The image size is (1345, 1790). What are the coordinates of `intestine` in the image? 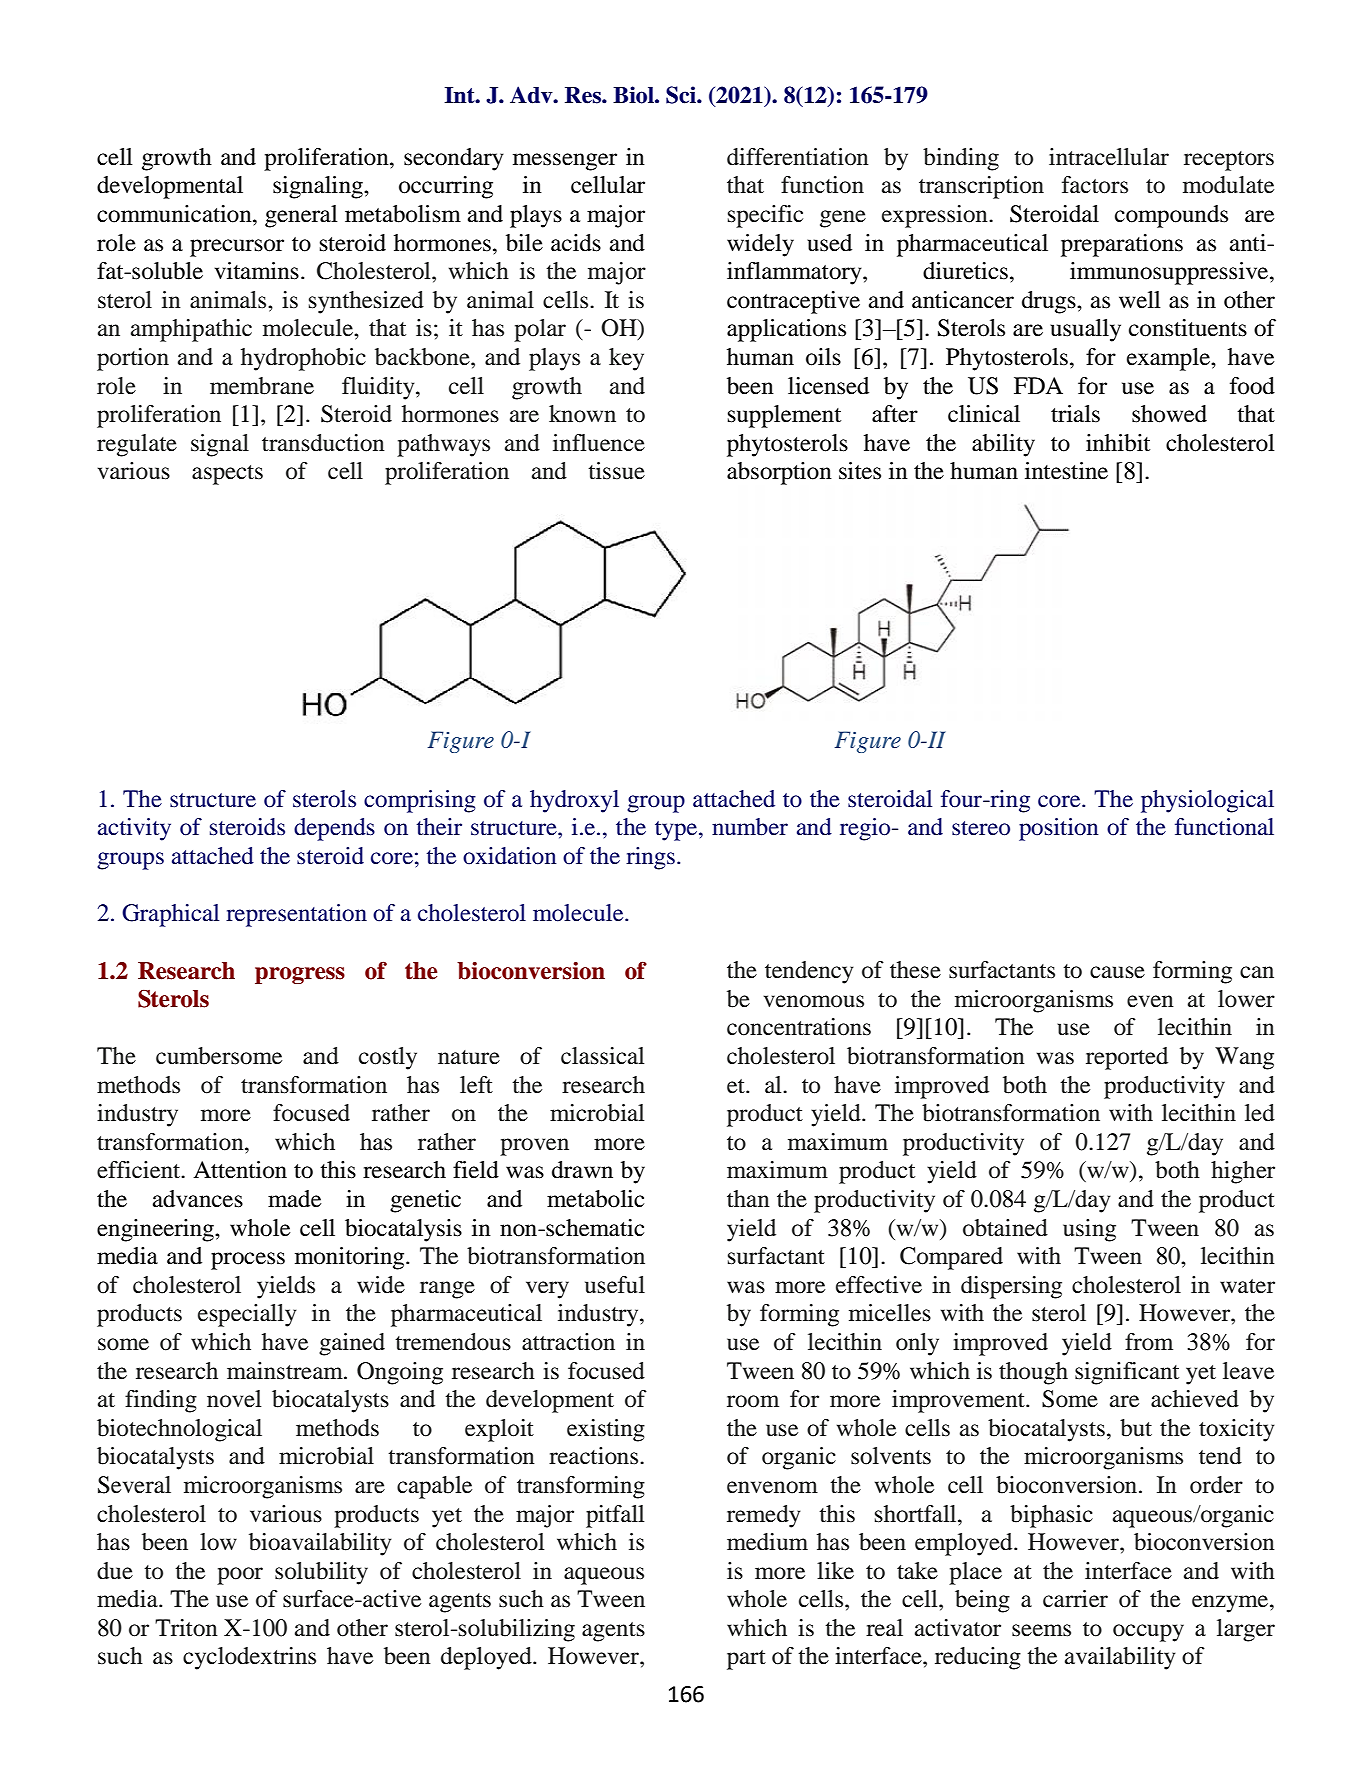 It's located at (1066, 471).
